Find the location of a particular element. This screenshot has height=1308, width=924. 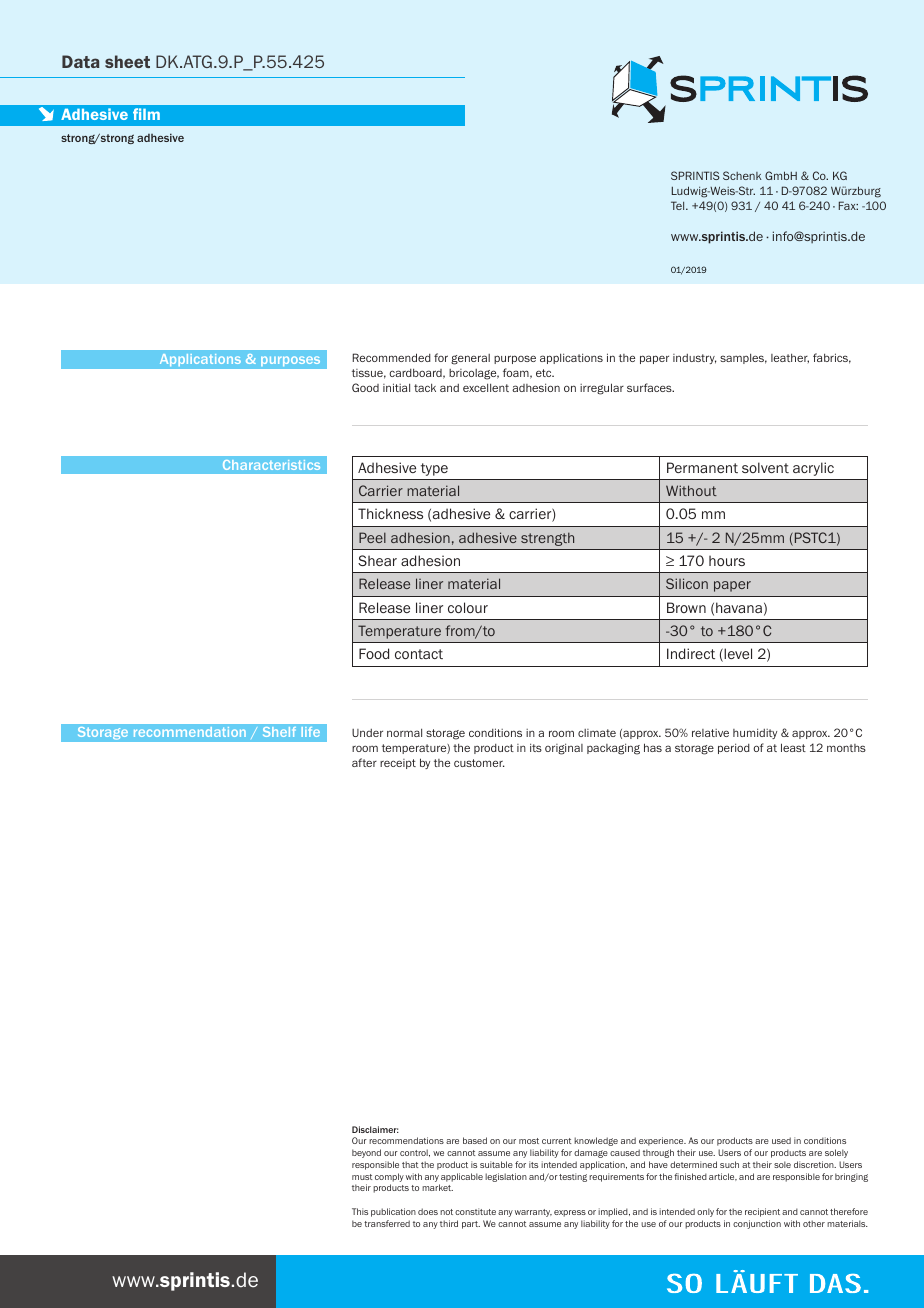

after is located at coordinates (364, 762).
